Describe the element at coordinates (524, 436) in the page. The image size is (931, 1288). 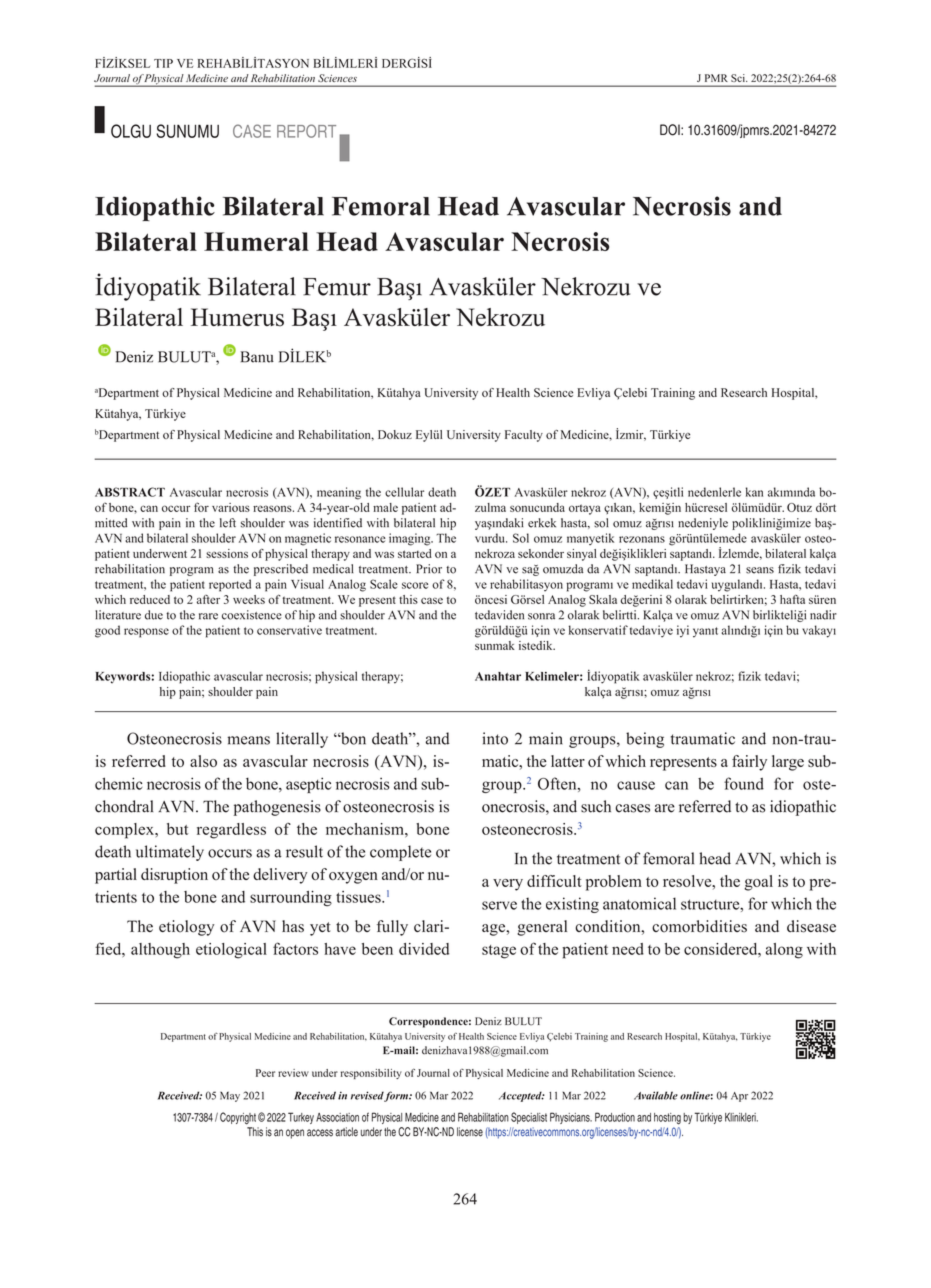
I see `Faculty` at that location.
